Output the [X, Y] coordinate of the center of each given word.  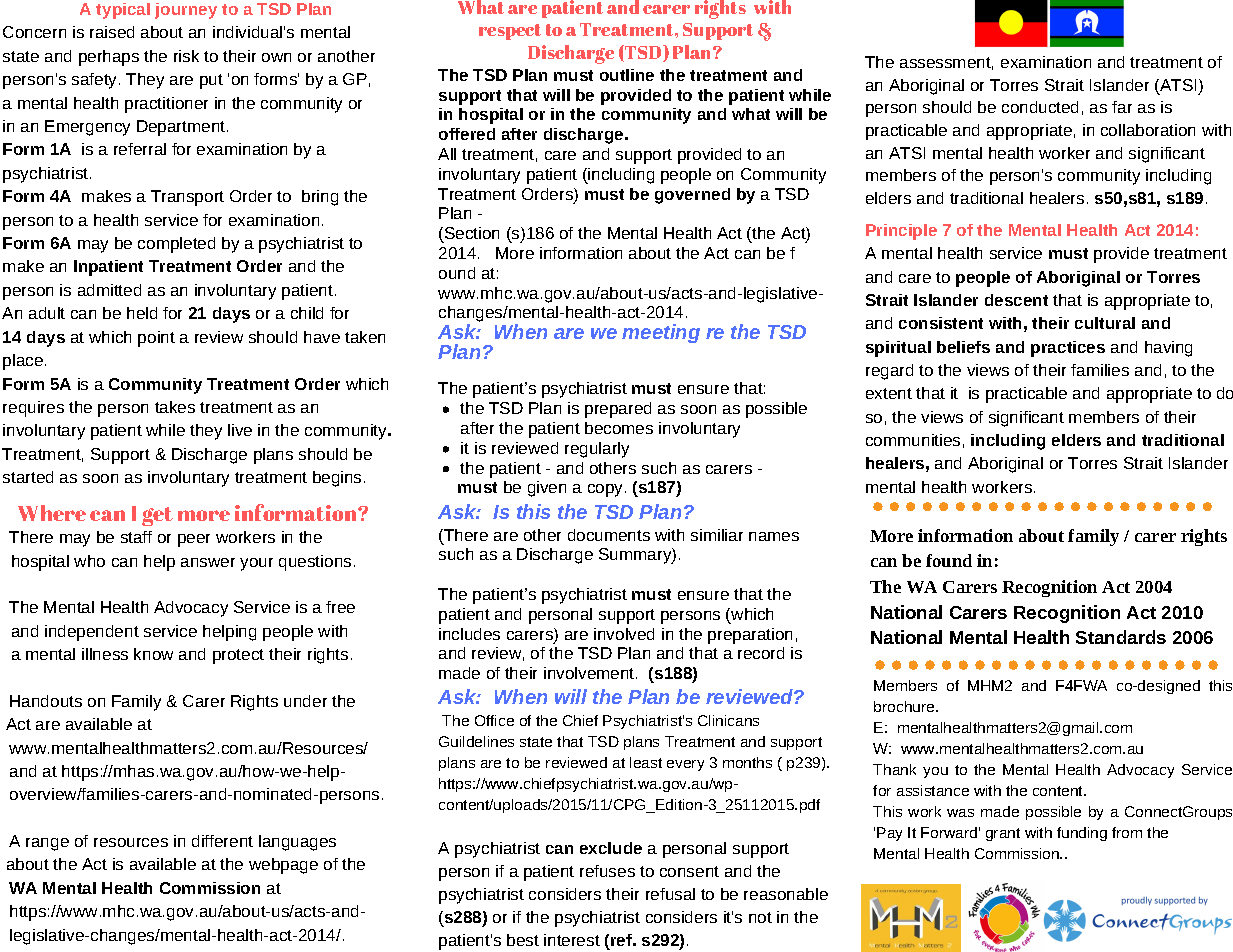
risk [186, 56]
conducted [1040, 107]
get [157, 516]
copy [607, 490]
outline [627, 75]
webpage [283, 866]
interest [572, 940]
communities [913, 440]
